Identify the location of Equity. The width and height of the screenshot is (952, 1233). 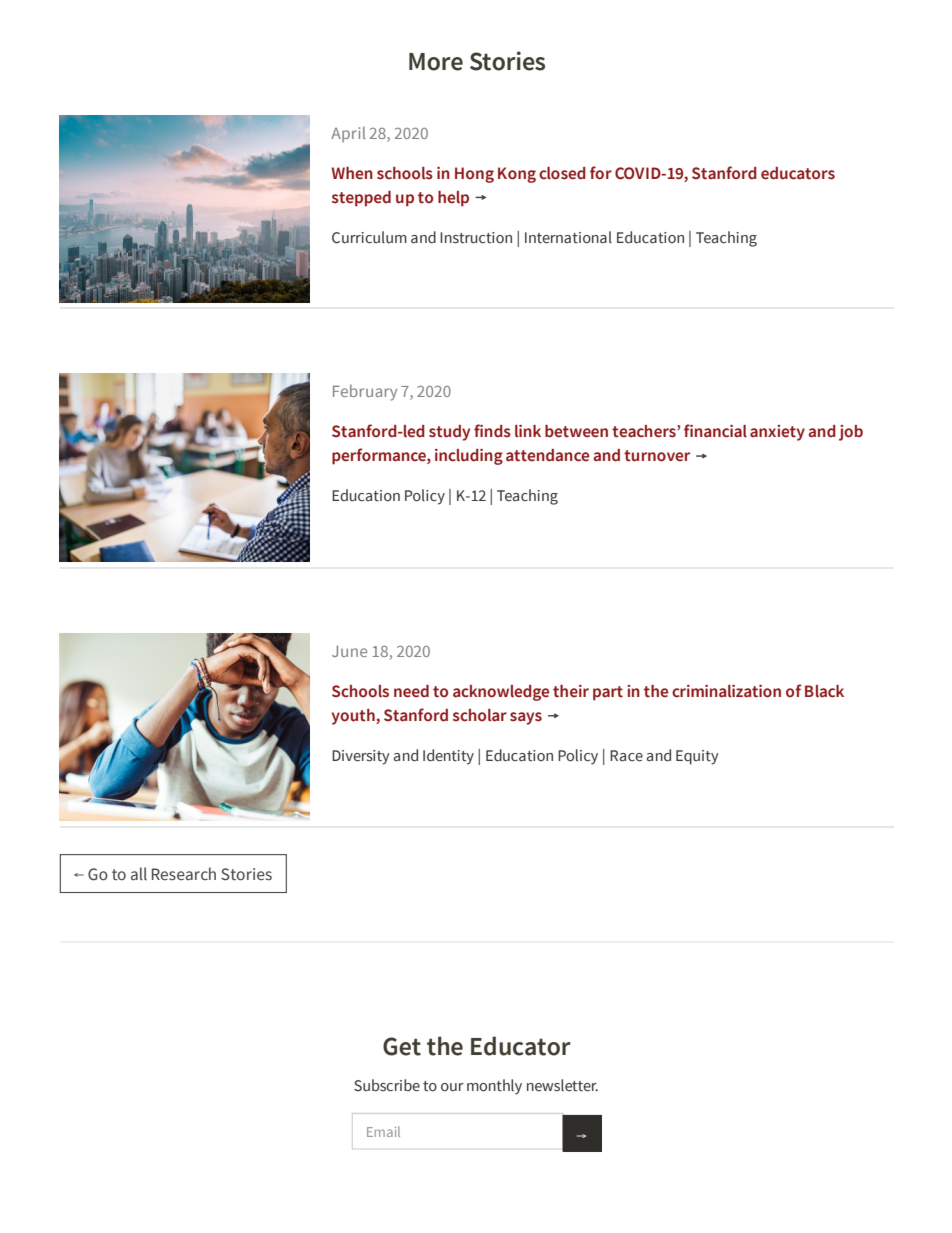
(697, 757).
